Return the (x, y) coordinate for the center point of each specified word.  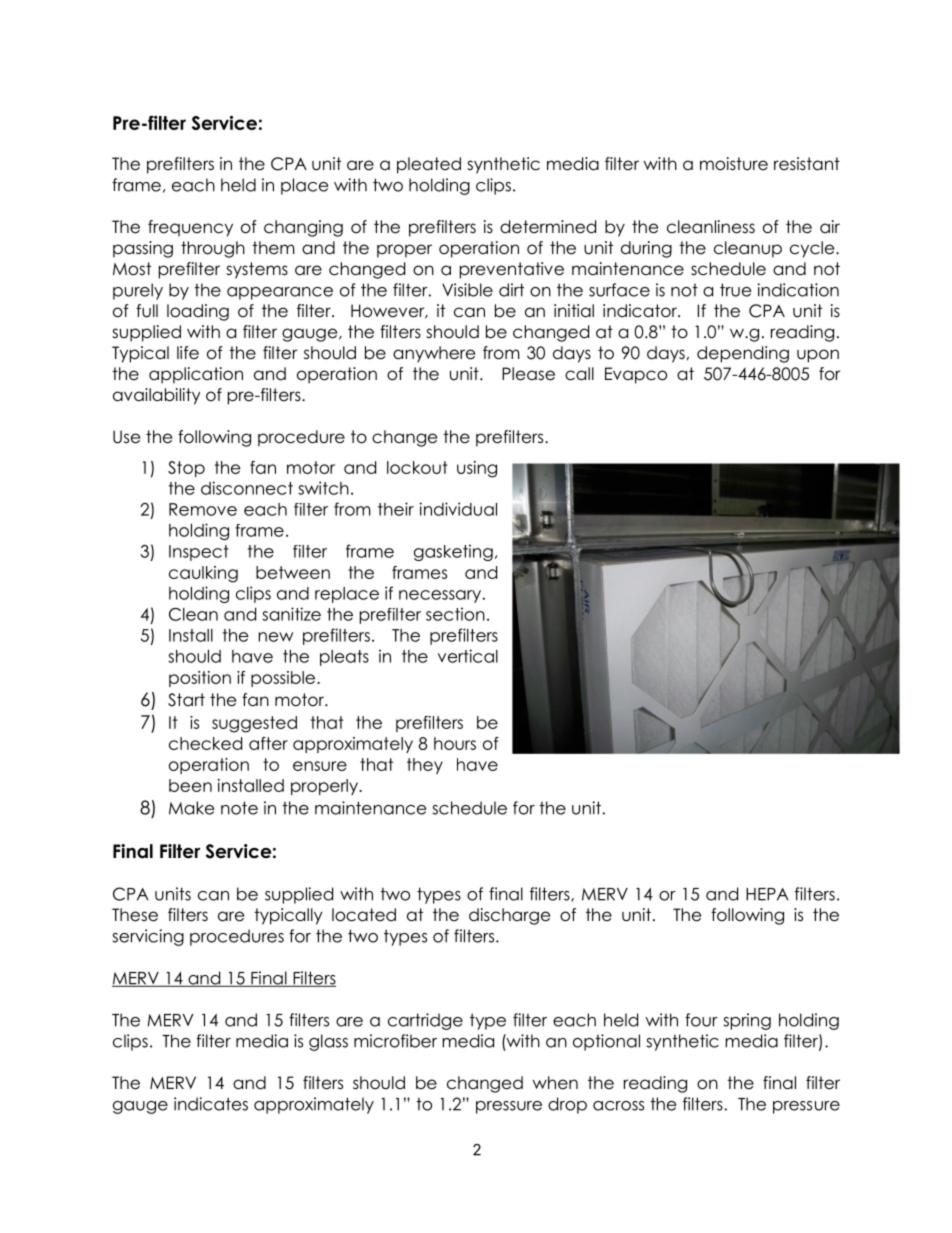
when (555, 1083)
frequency (190, 228)
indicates (211, 1104)
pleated (429, 165)
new (276, 637)
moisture (734, 164)
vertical (468, 656)
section (455, 614)
